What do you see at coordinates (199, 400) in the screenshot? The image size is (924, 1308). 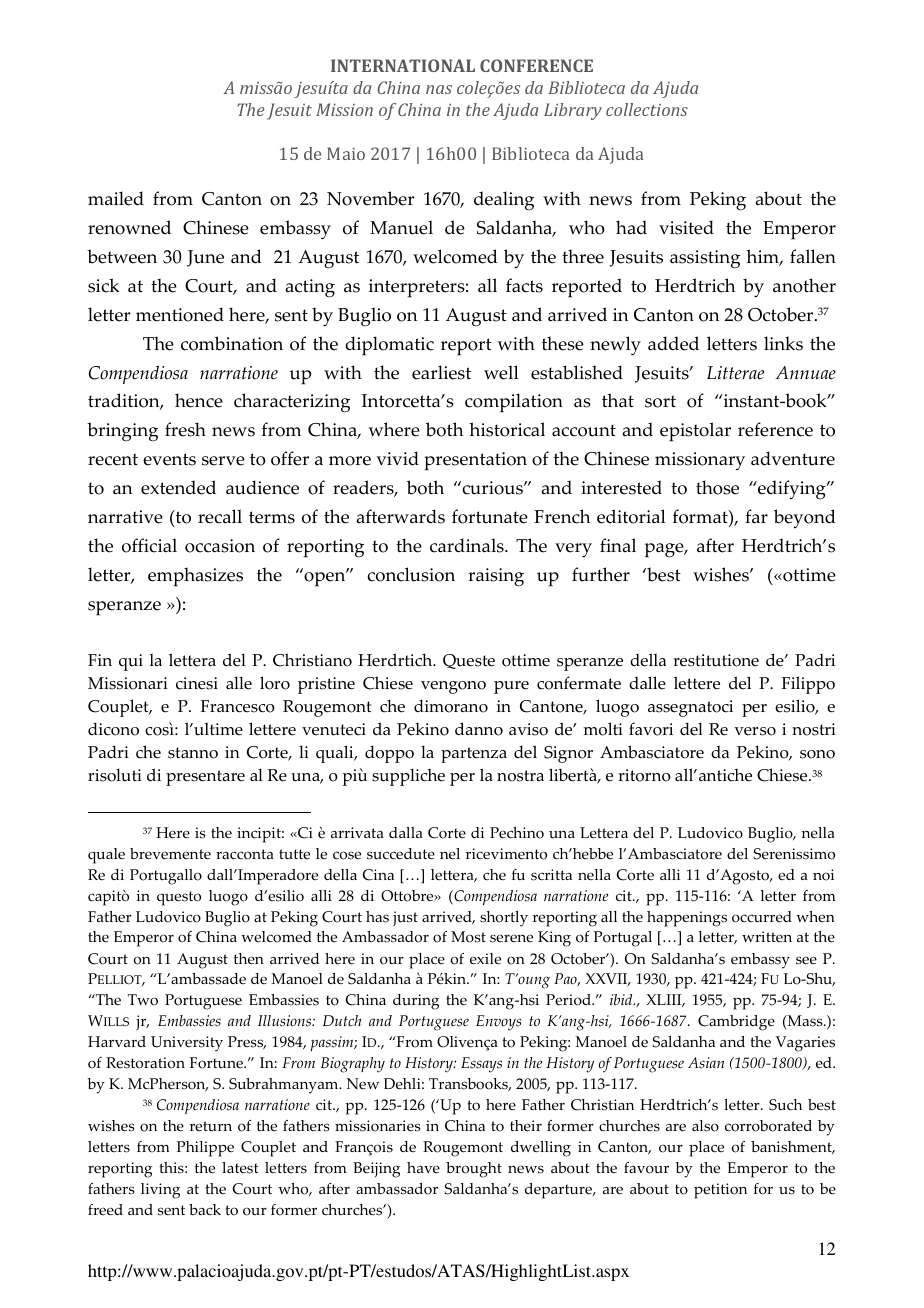 I see `hence` at bounding box center [199, 400].
